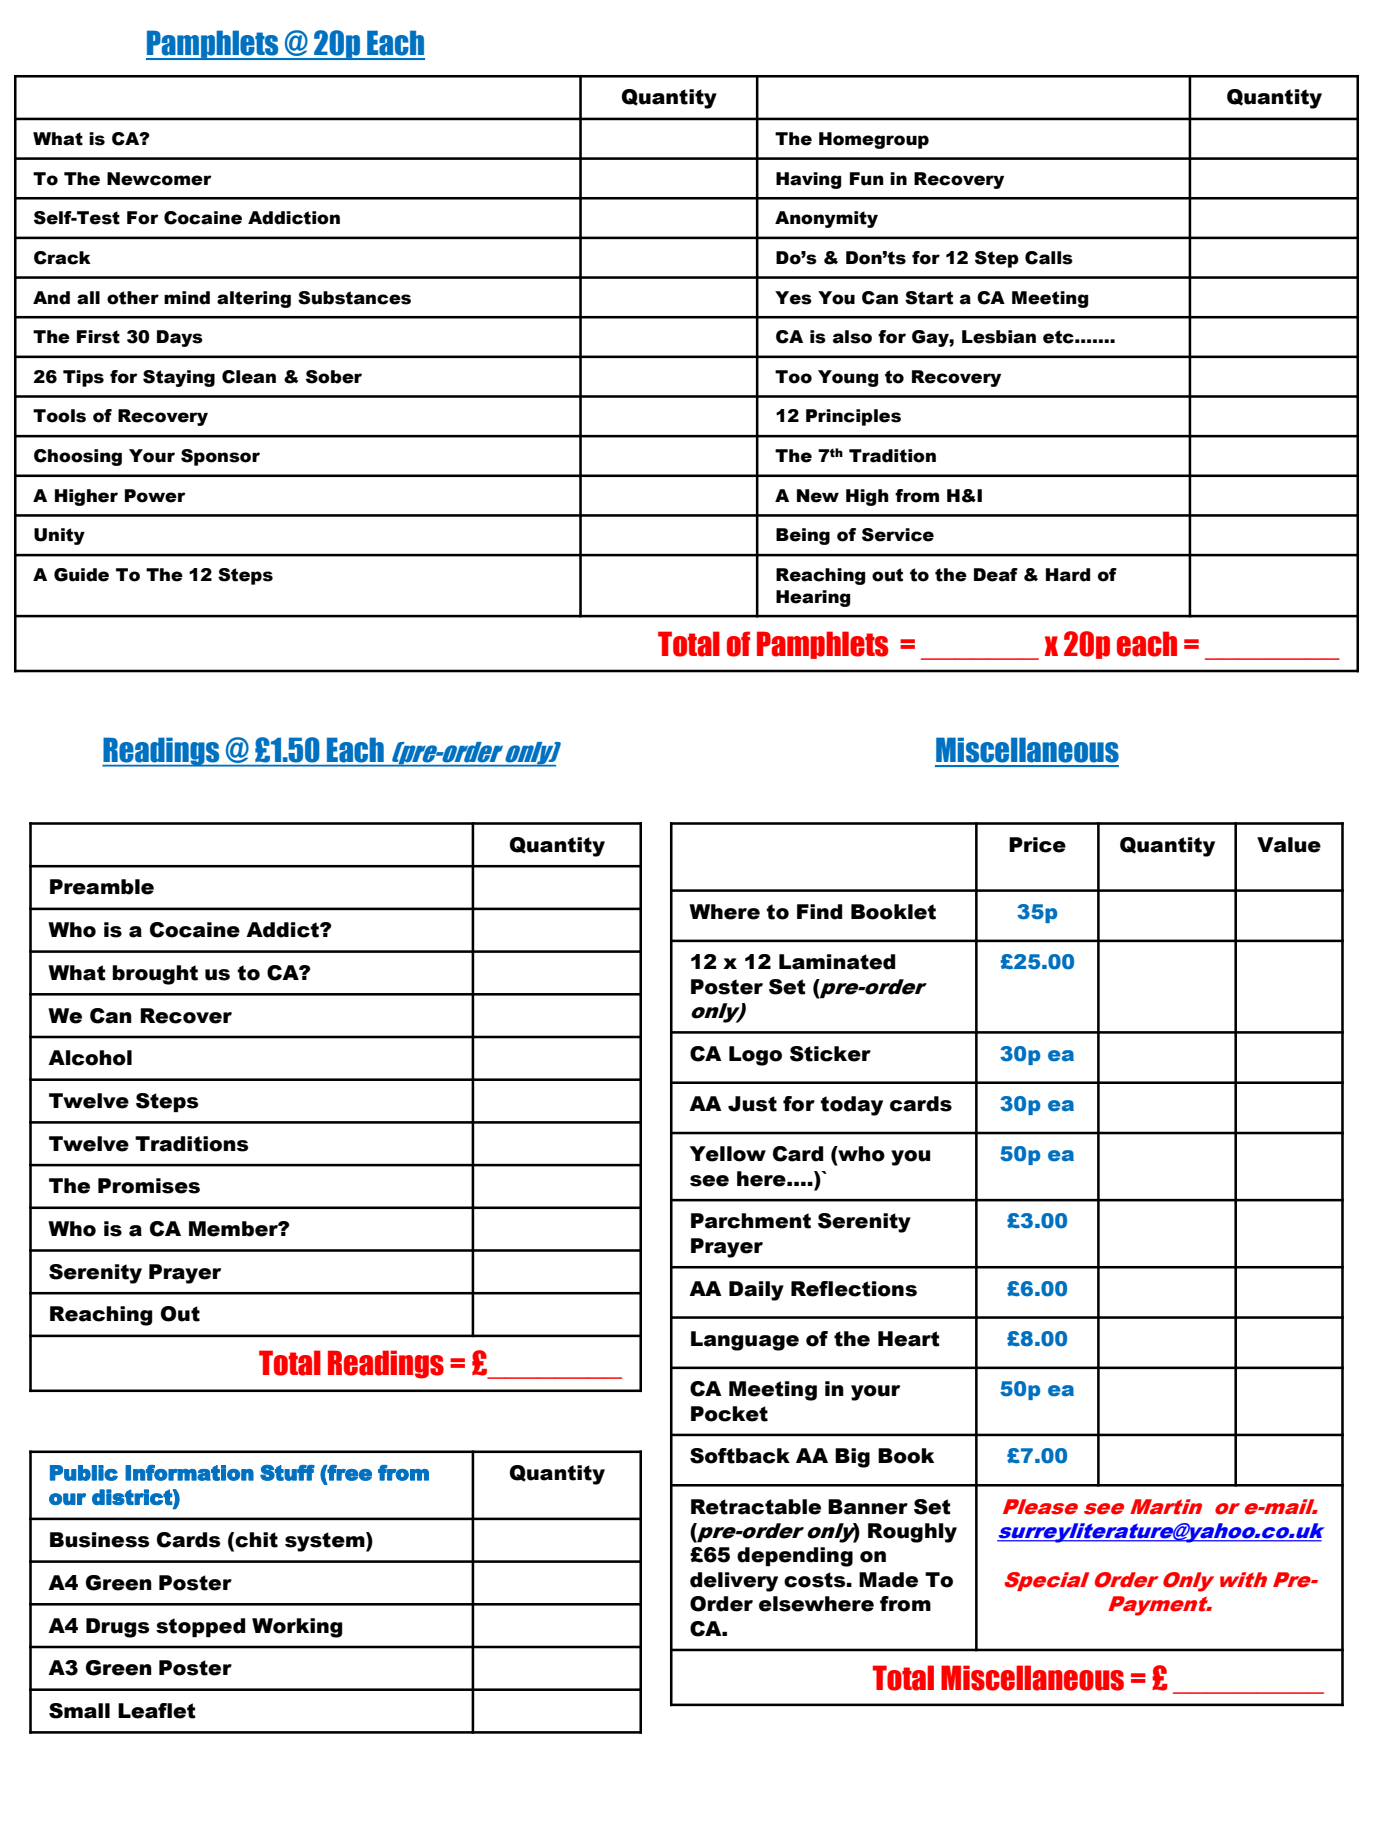 The width and height of the screenshot is (1373, 1830). I want to click on delivery, so click(734, 1582).
